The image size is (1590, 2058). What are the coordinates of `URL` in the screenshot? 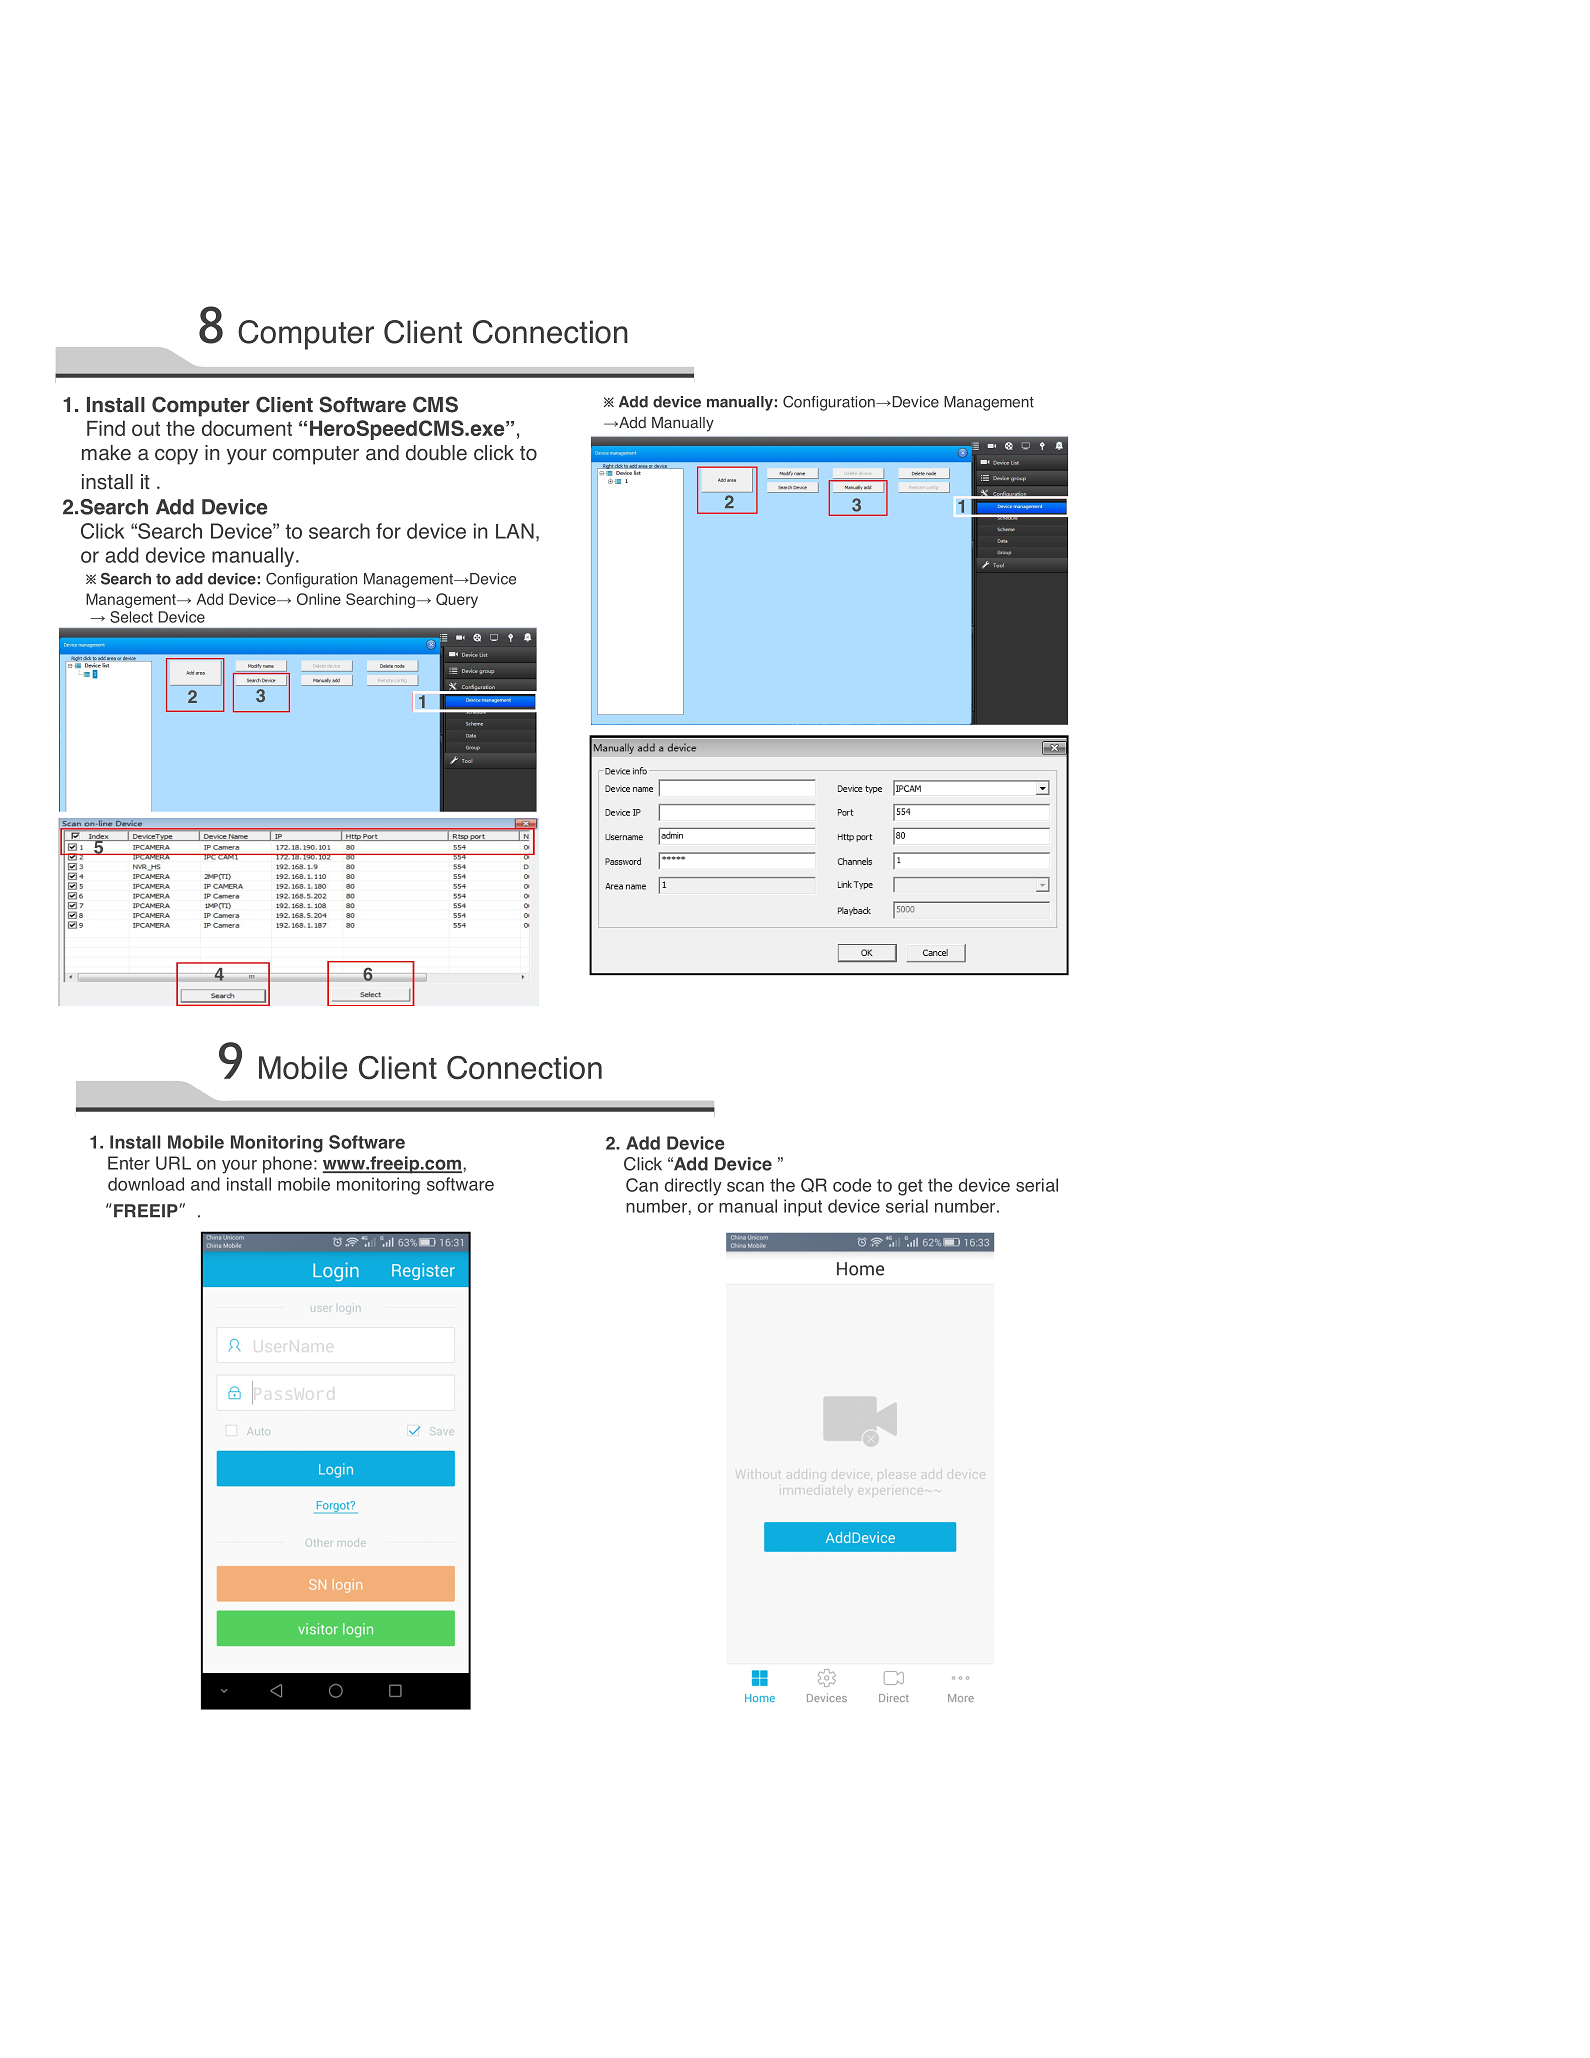 It's located at (173, 1163).
